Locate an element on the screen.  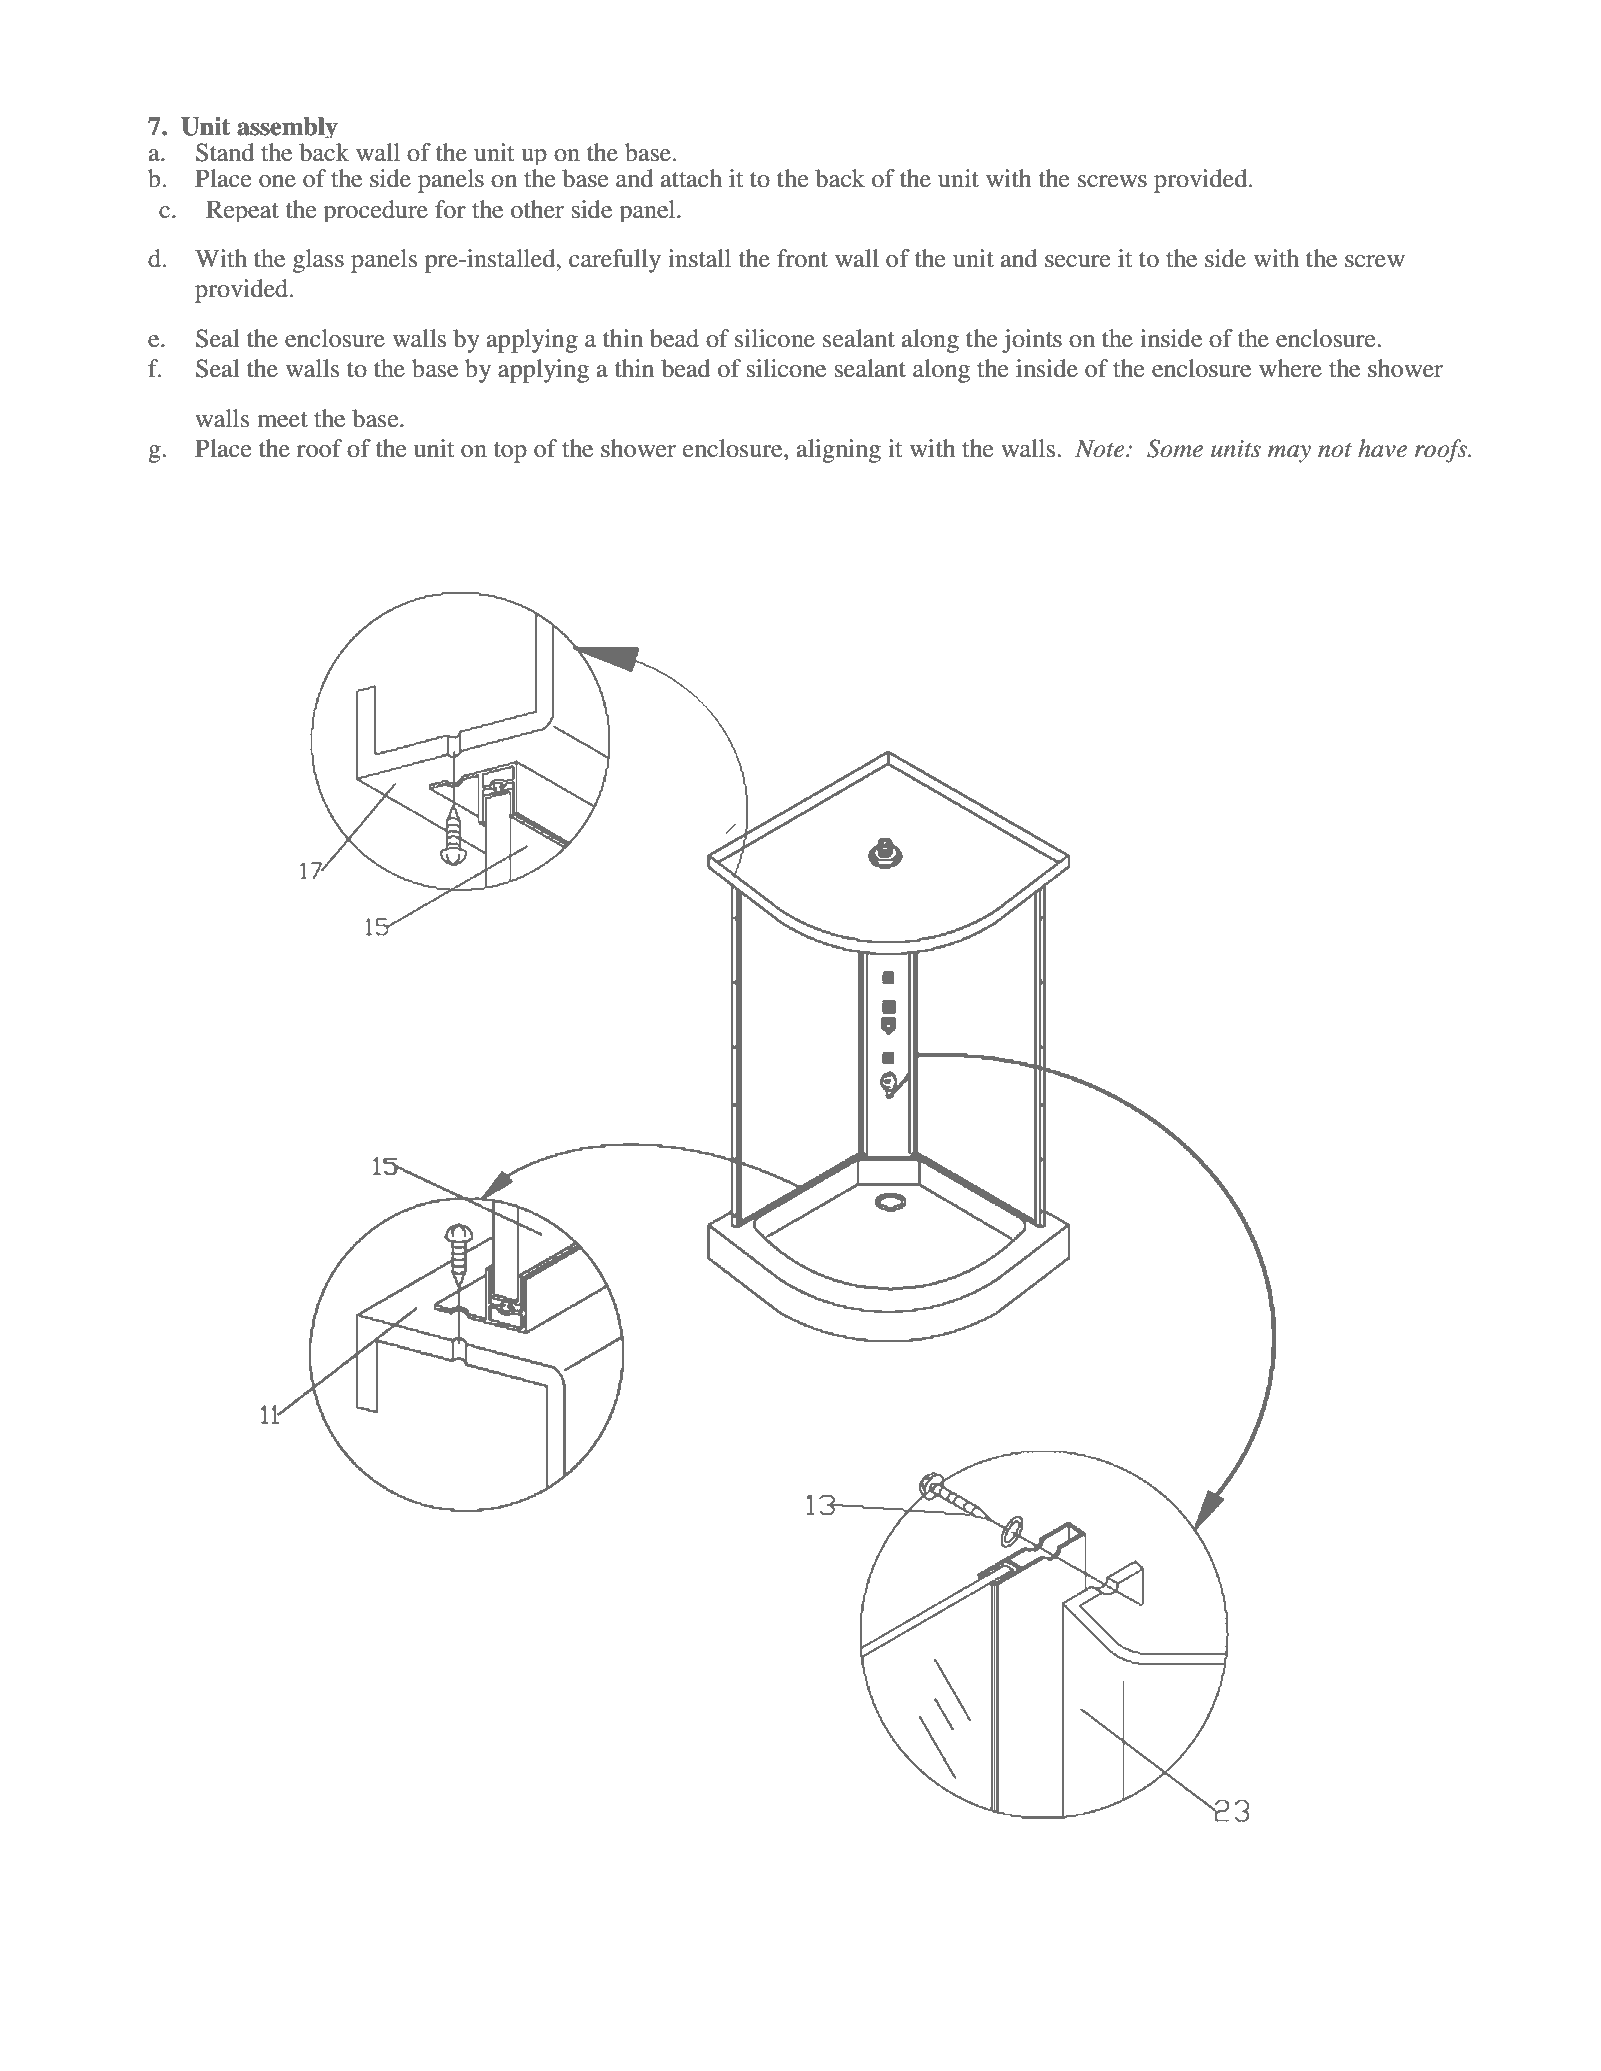
attach is located at coordinates (691, 178).
